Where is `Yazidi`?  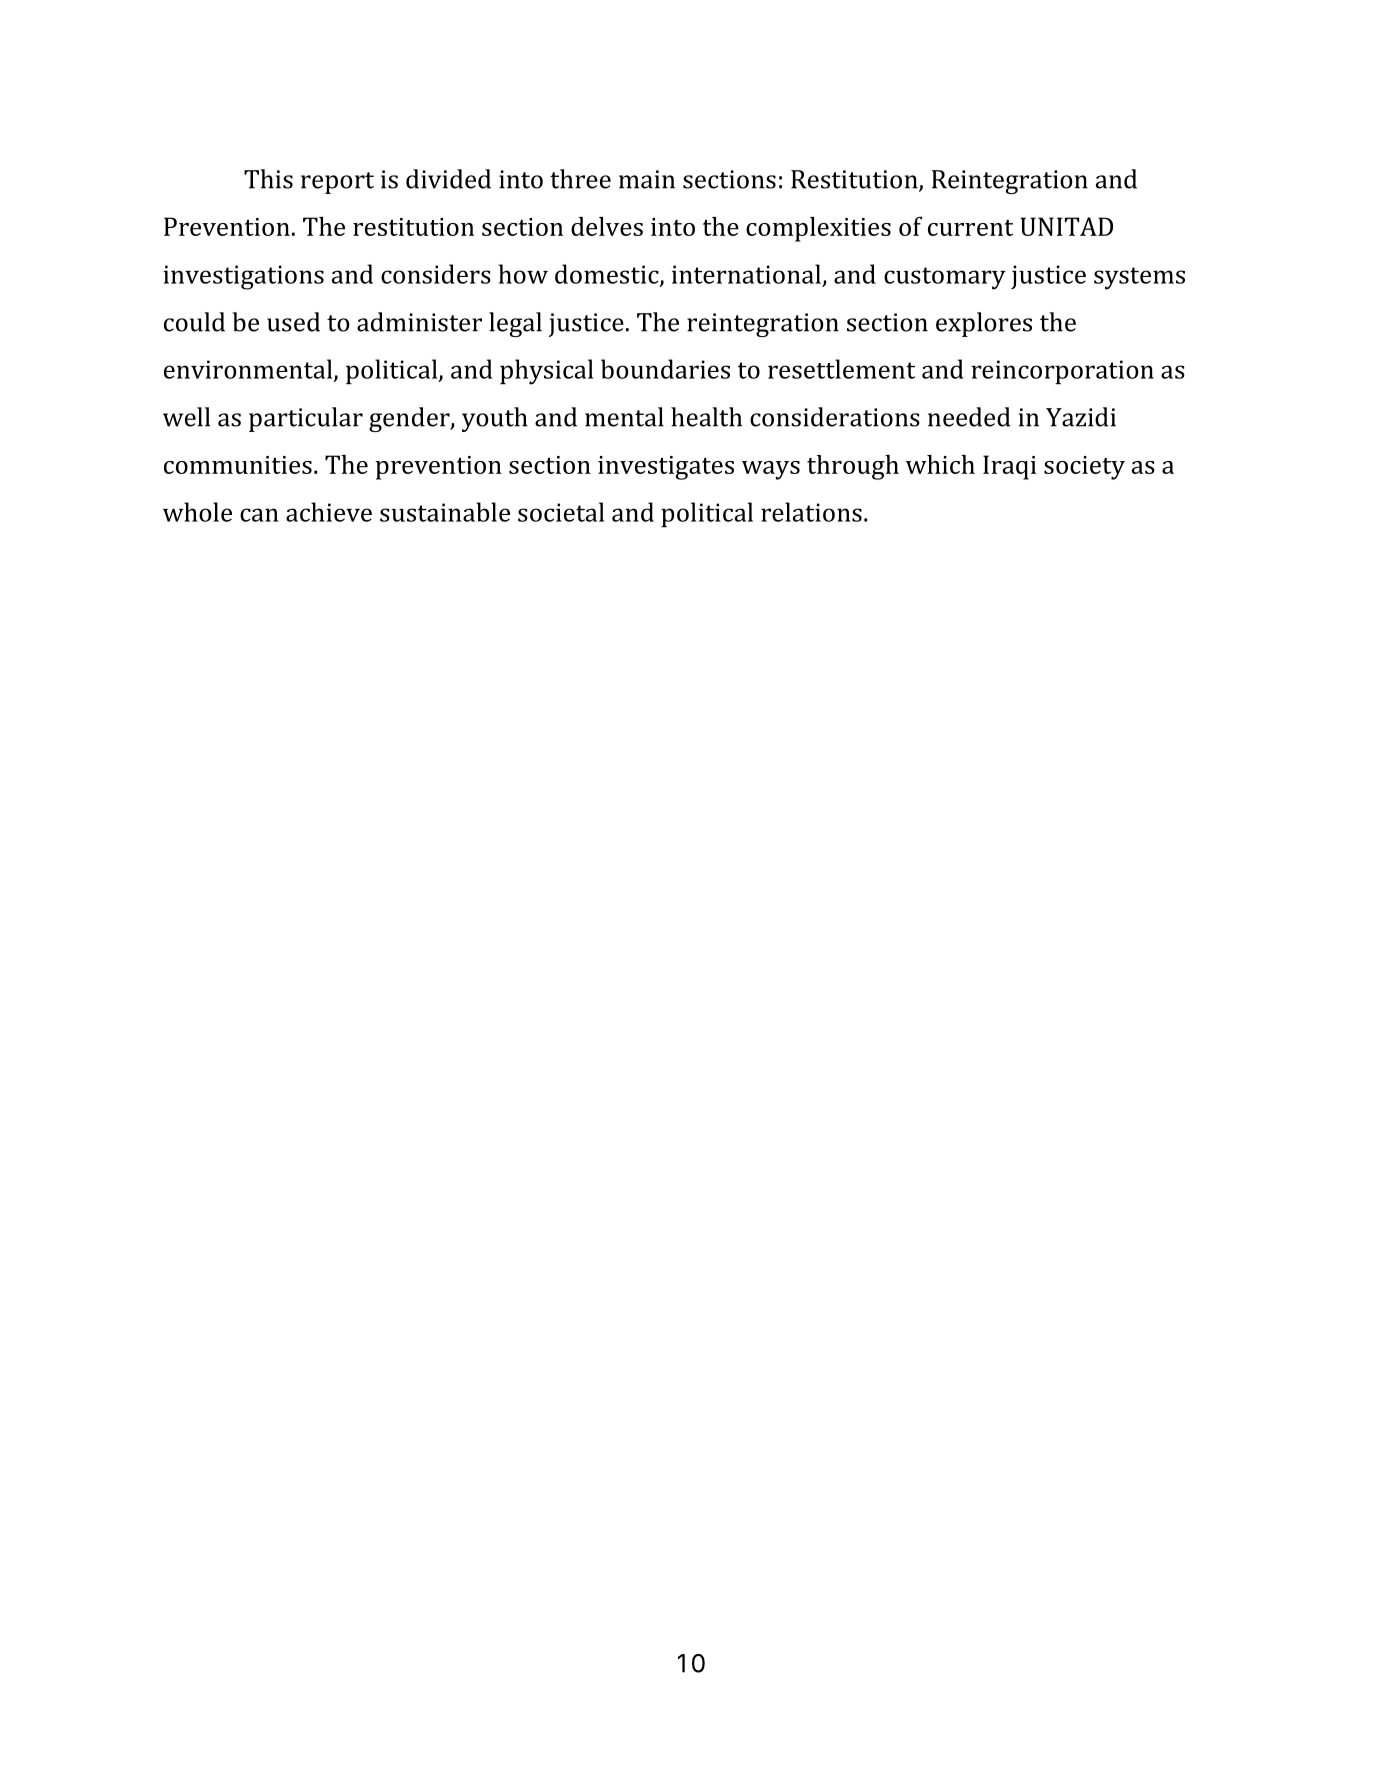
Yazidi is located at coordinates (1081, 417).
